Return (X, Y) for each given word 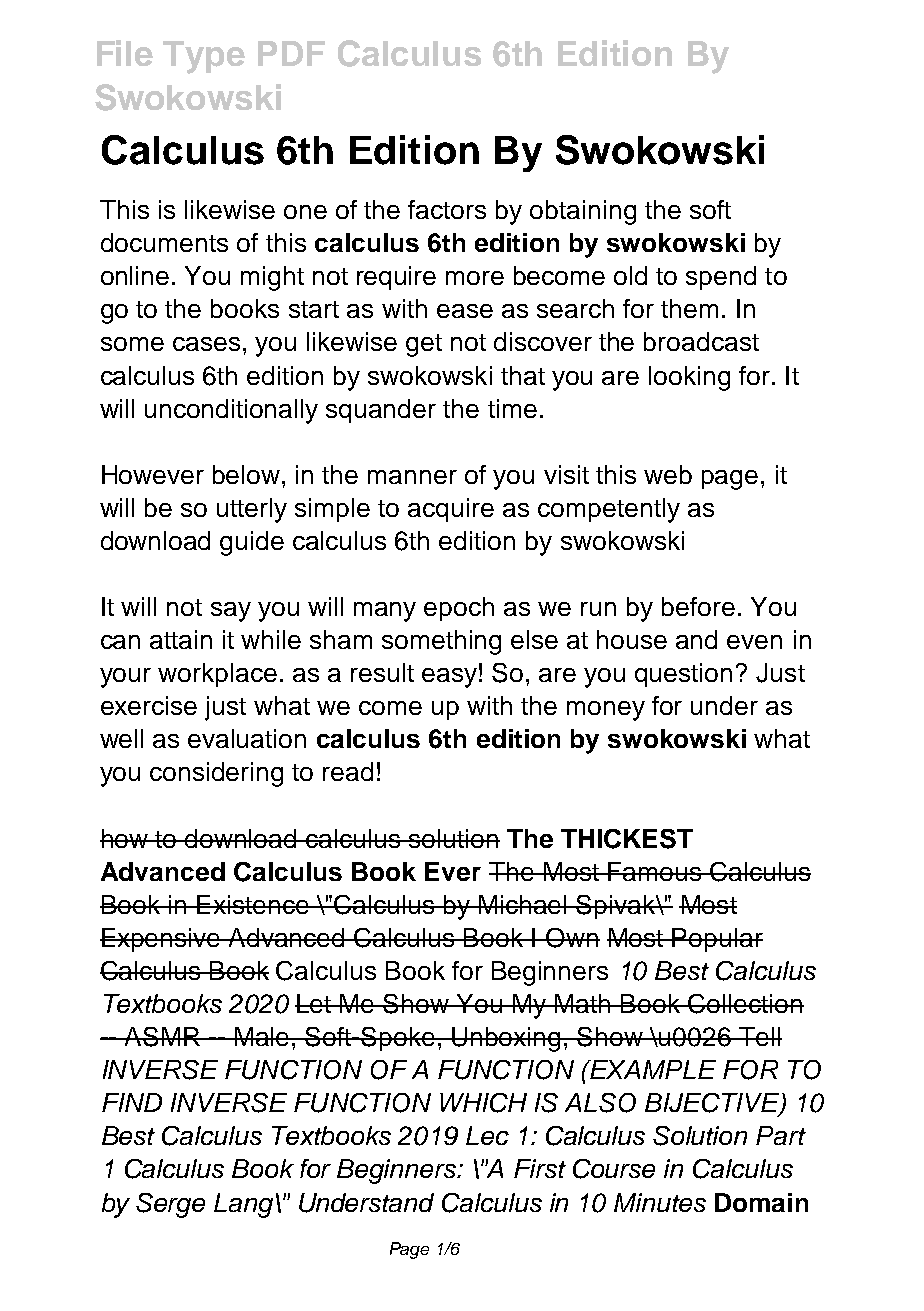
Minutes (660, 1202)
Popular (717, 940)
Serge (170, 1205)
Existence (253, 904)
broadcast (701, 341)
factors (447, 209)
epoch (459, 609)
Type (204, 57)
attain (181, 639)
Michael (523, 904)
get (424, 345)
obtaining (583, 212)
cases (206, 344)
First (540, 1168)
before (698, 606)
